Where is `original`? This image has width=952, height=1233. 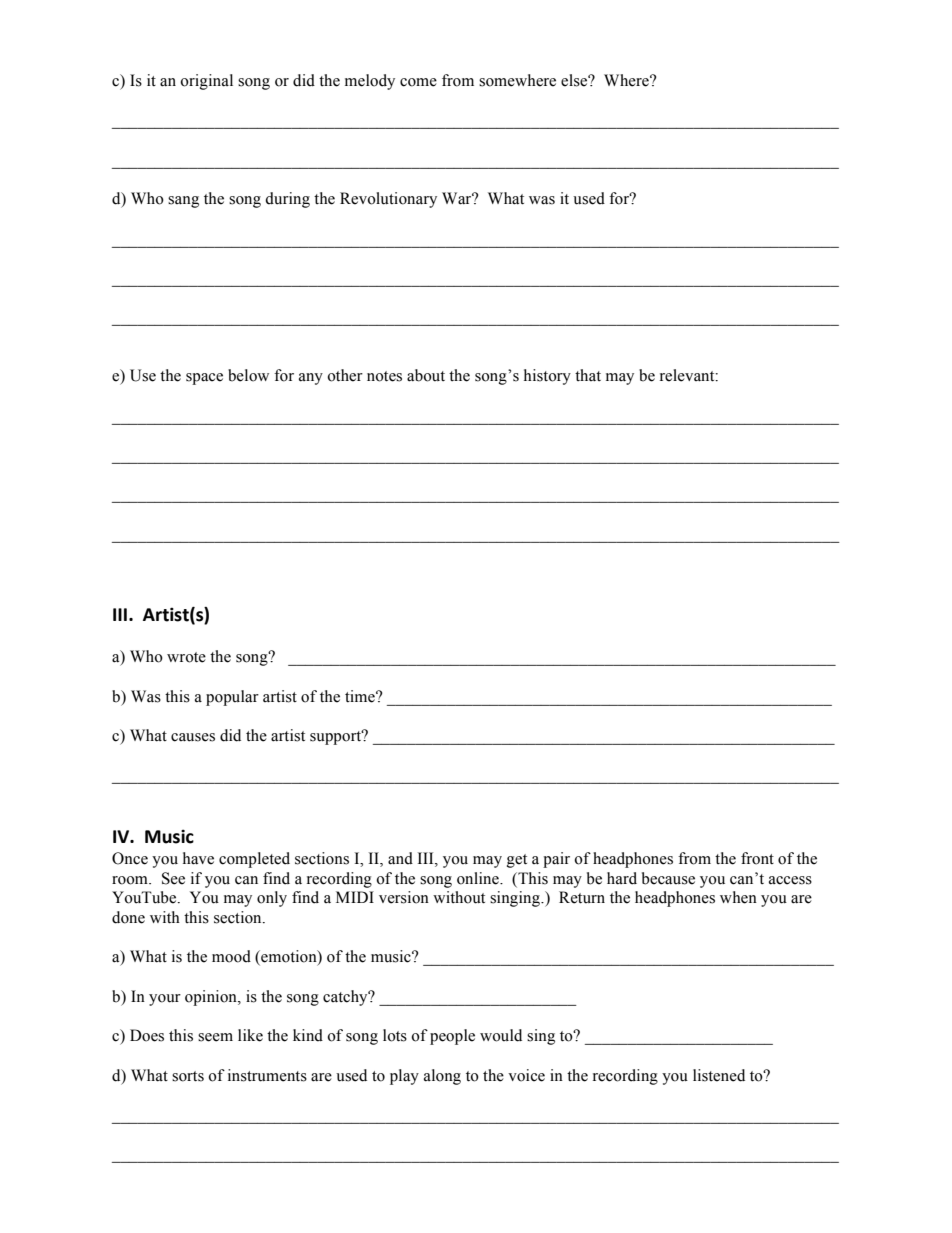 original is located at coordinates (206, 82).
